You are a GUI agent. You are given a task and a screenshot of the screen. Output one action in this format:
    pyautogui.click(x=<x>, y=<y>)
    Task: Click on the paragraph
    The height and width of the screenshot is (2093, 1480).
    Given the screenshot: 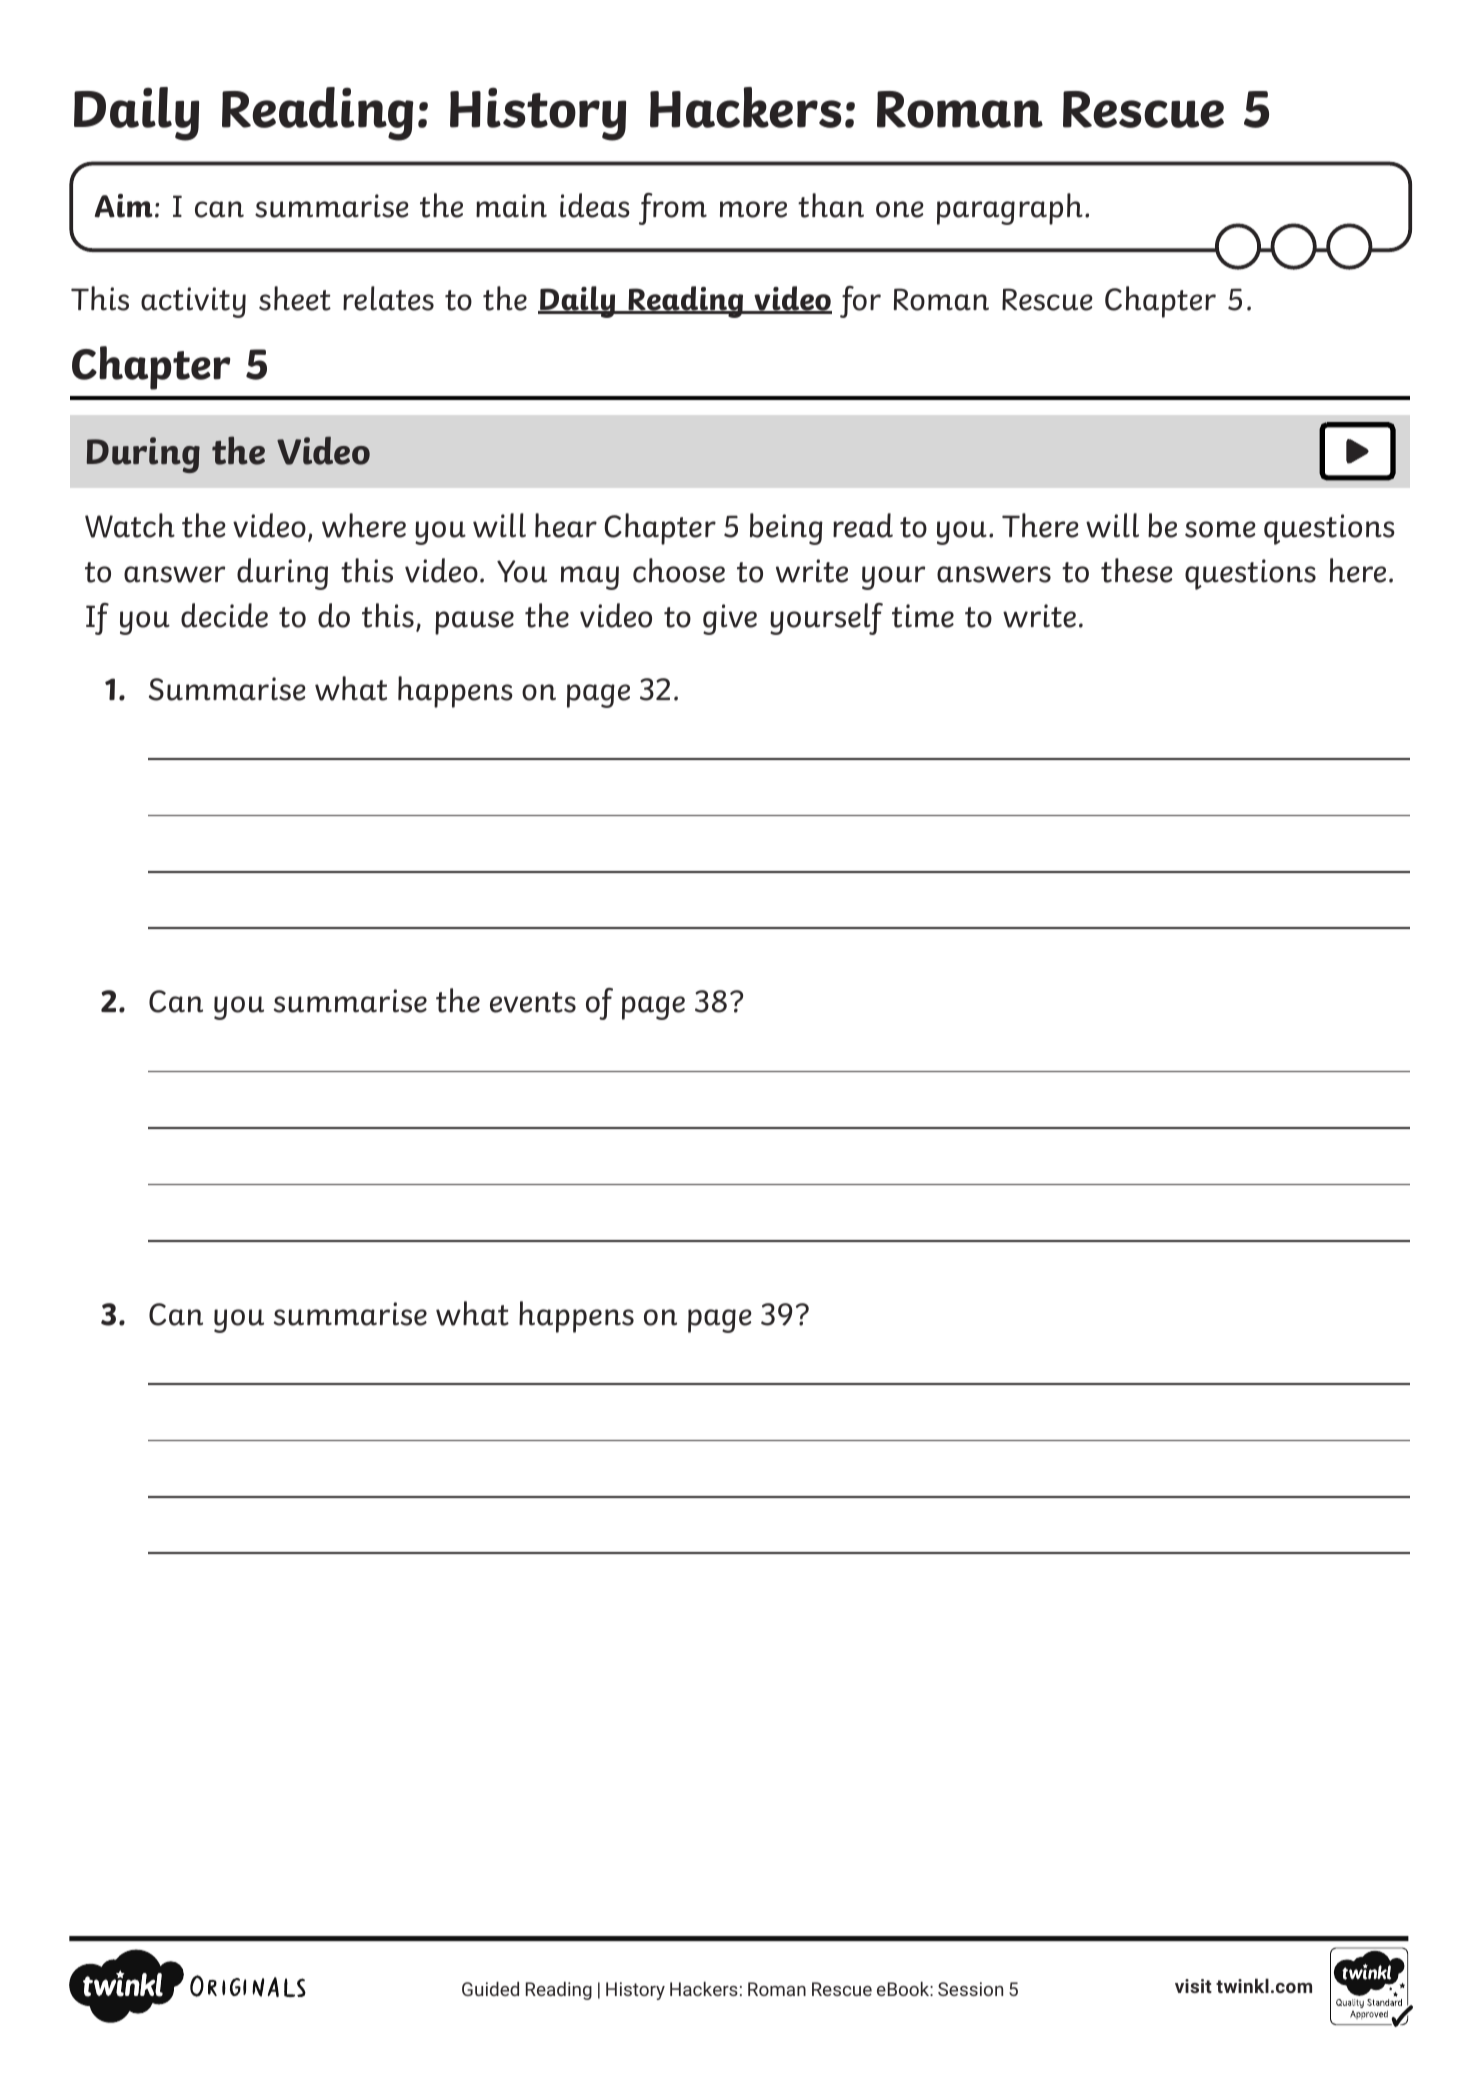 What is the action you would take?
    pyautogui.click(x=1010, y=209)
